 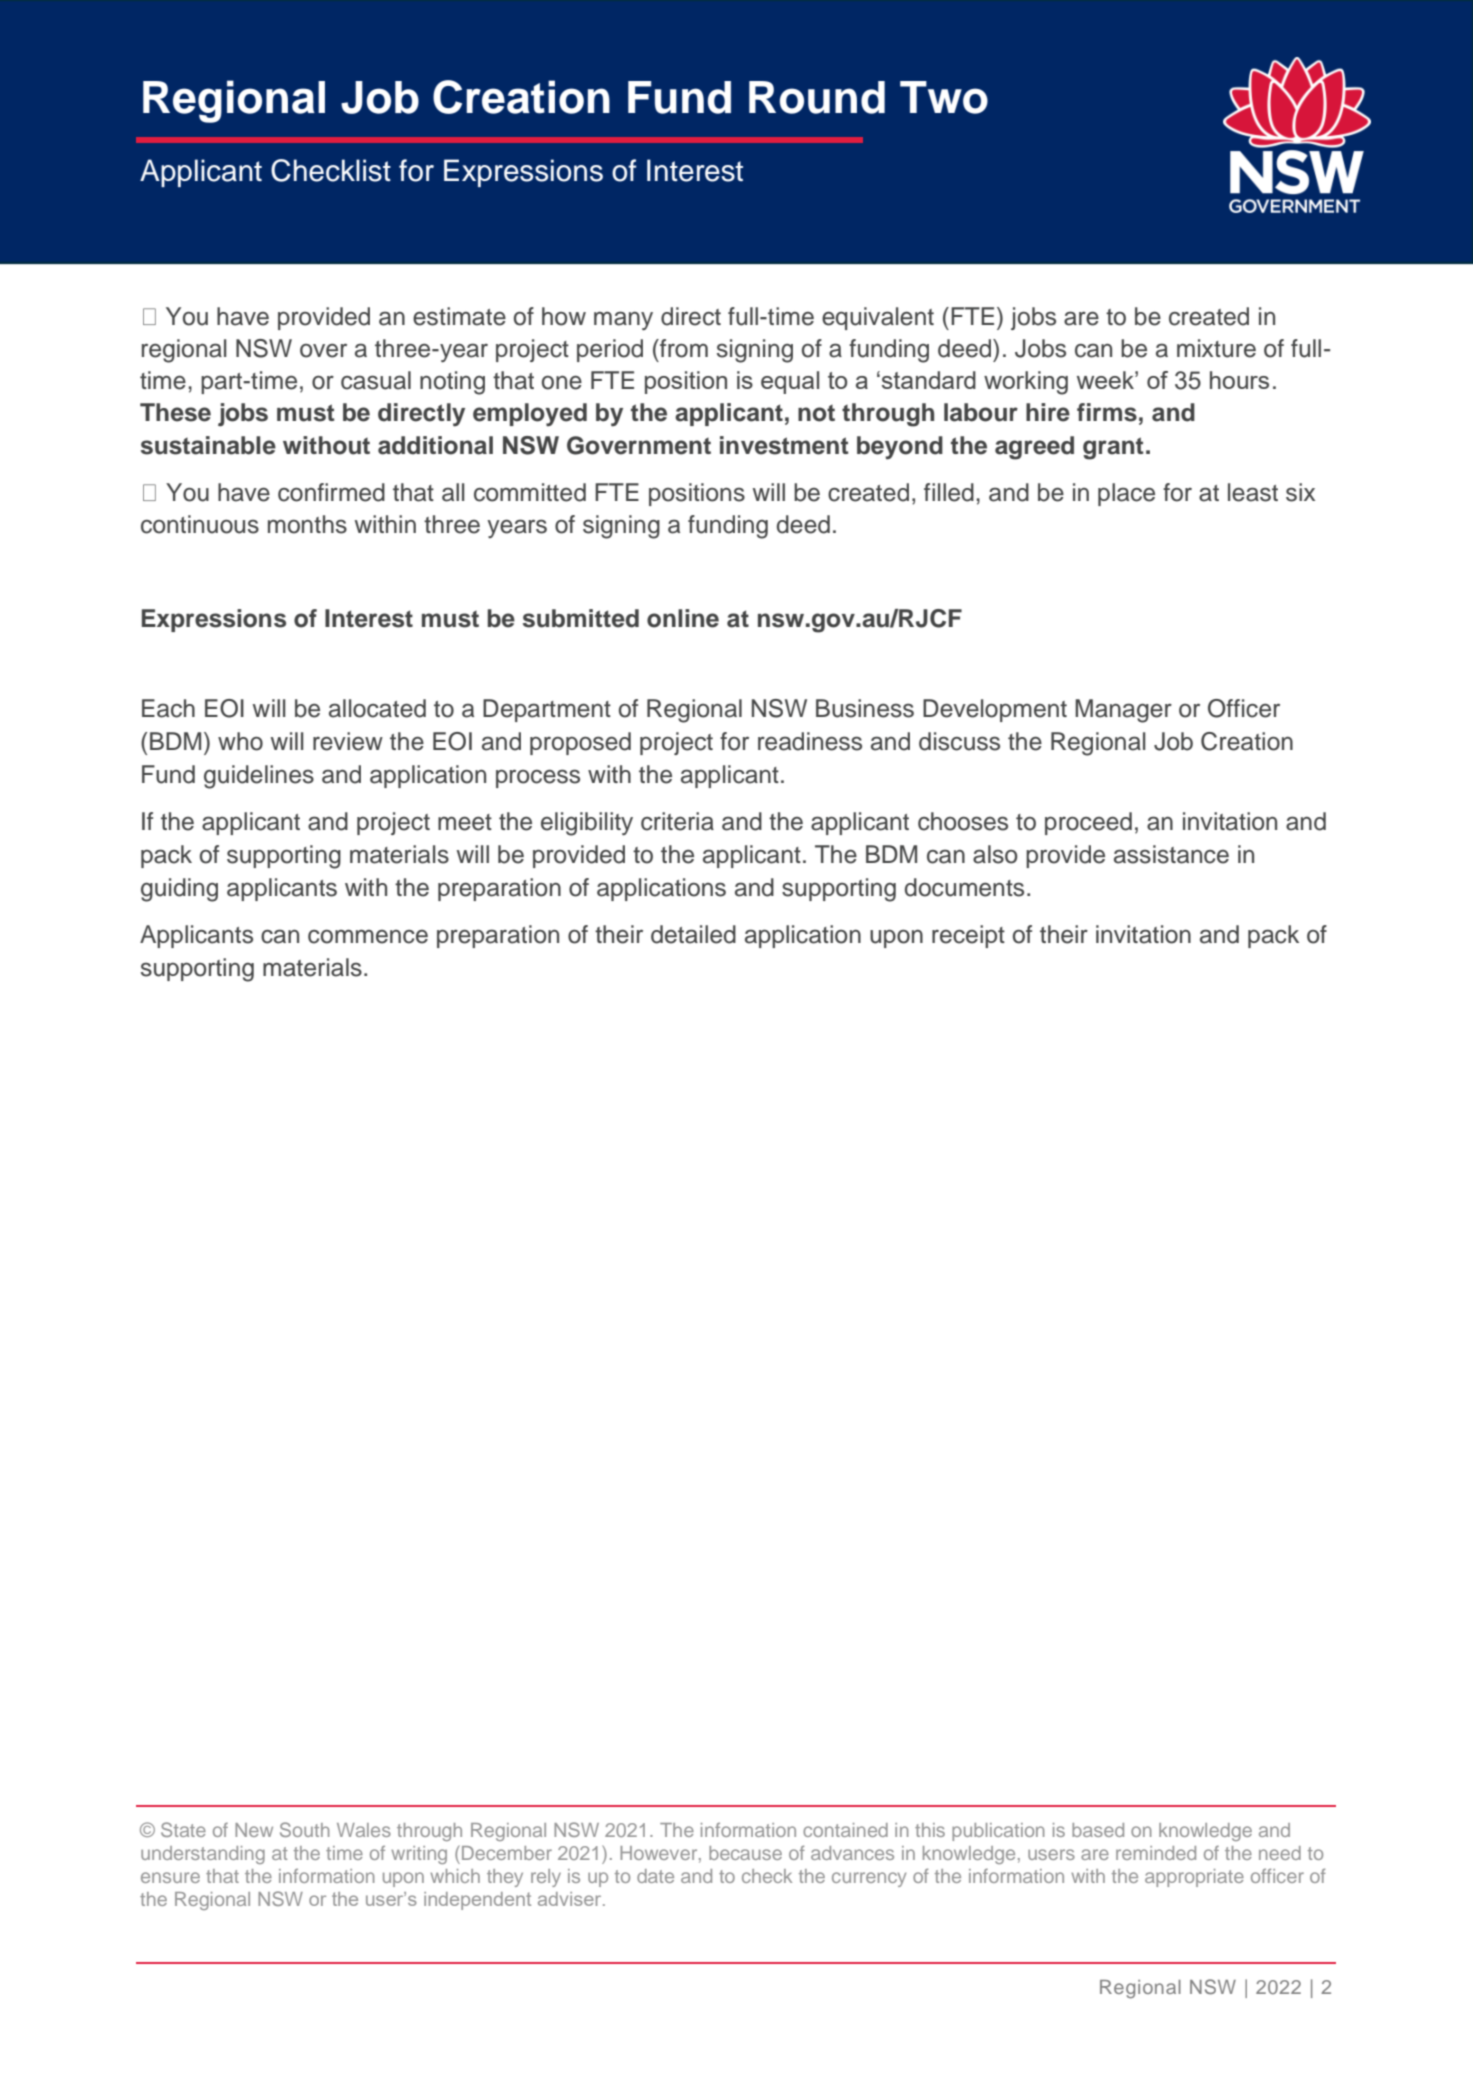 What do you see at coordinates (944, 97) in the page?
I see `Two` at bounding box center [944, 97].
